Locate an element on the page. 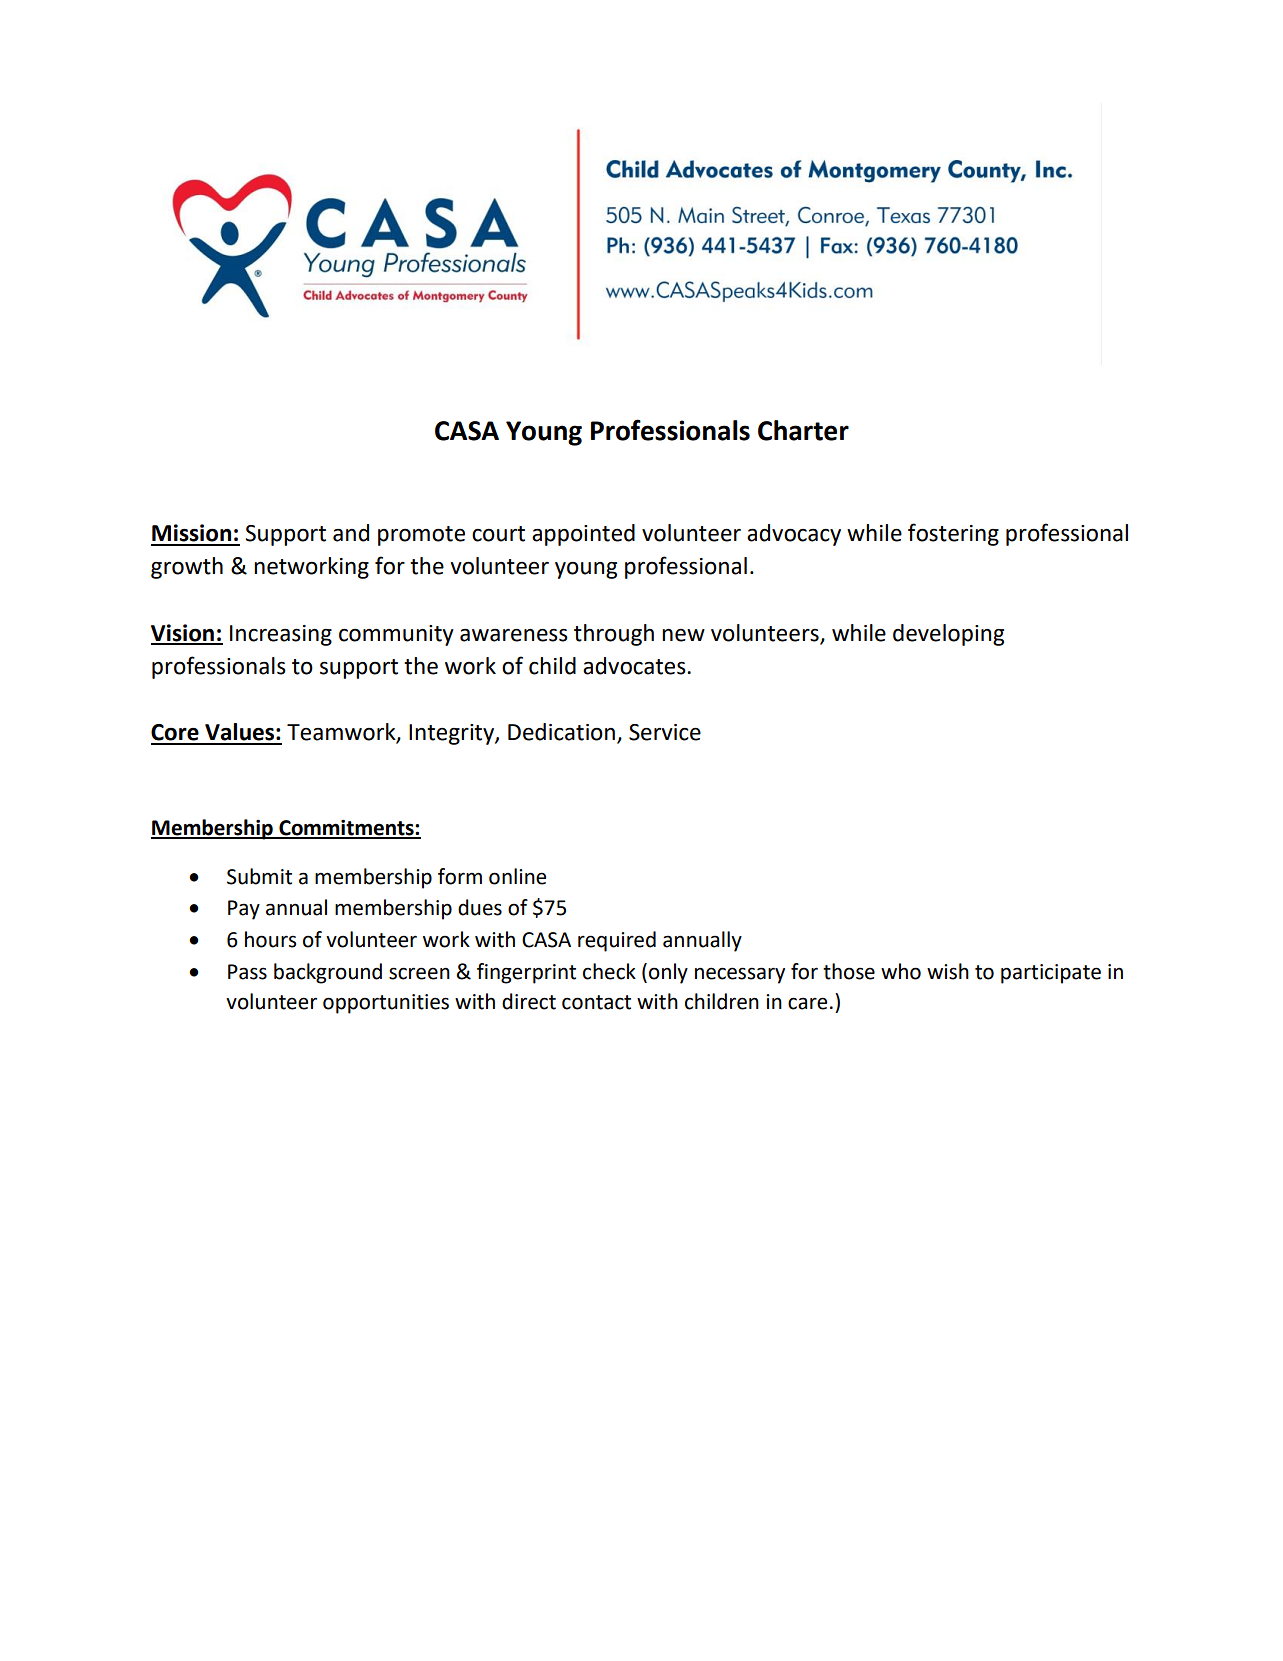  Increasing is located at coordinates (281, 635).
